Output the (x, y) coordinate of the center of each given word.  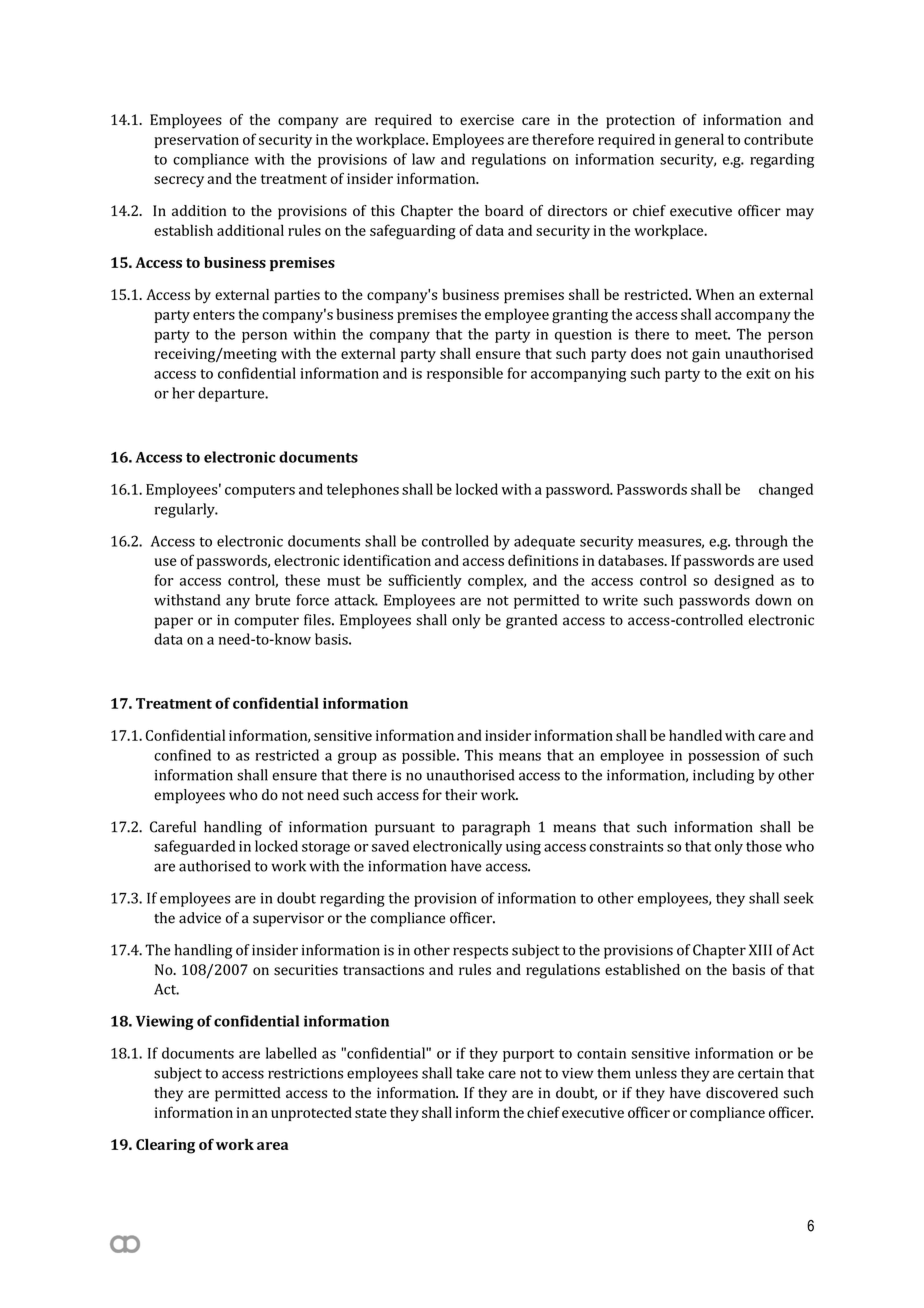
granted (531, 621)
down (773, 600)
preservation (196, 141)
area (273, 1146)
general (699, 141)
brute (272, 600)
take (470, 1073)
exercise (487, 119)
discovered (742, 1093)
